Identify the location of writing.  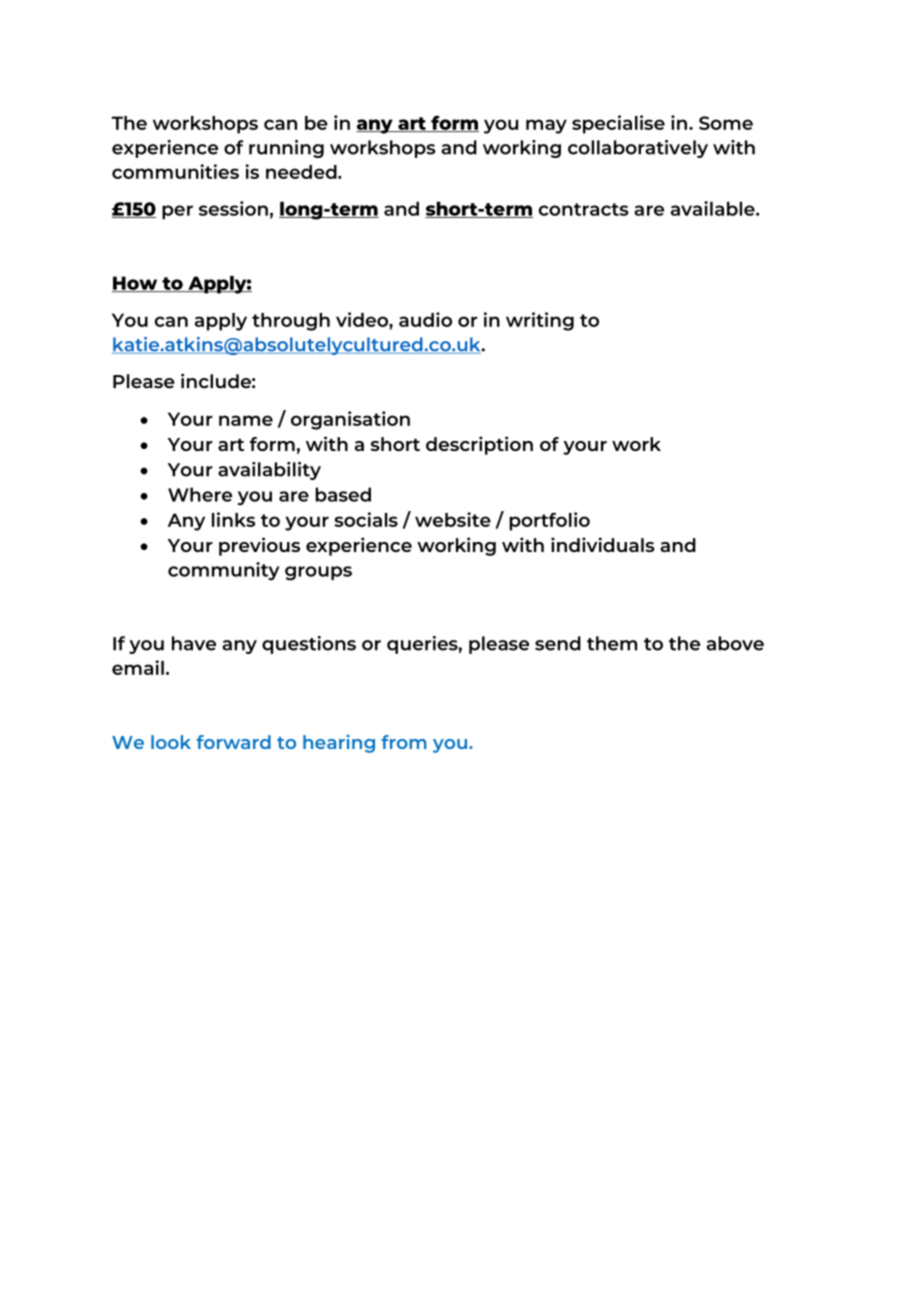
(540, 321).
